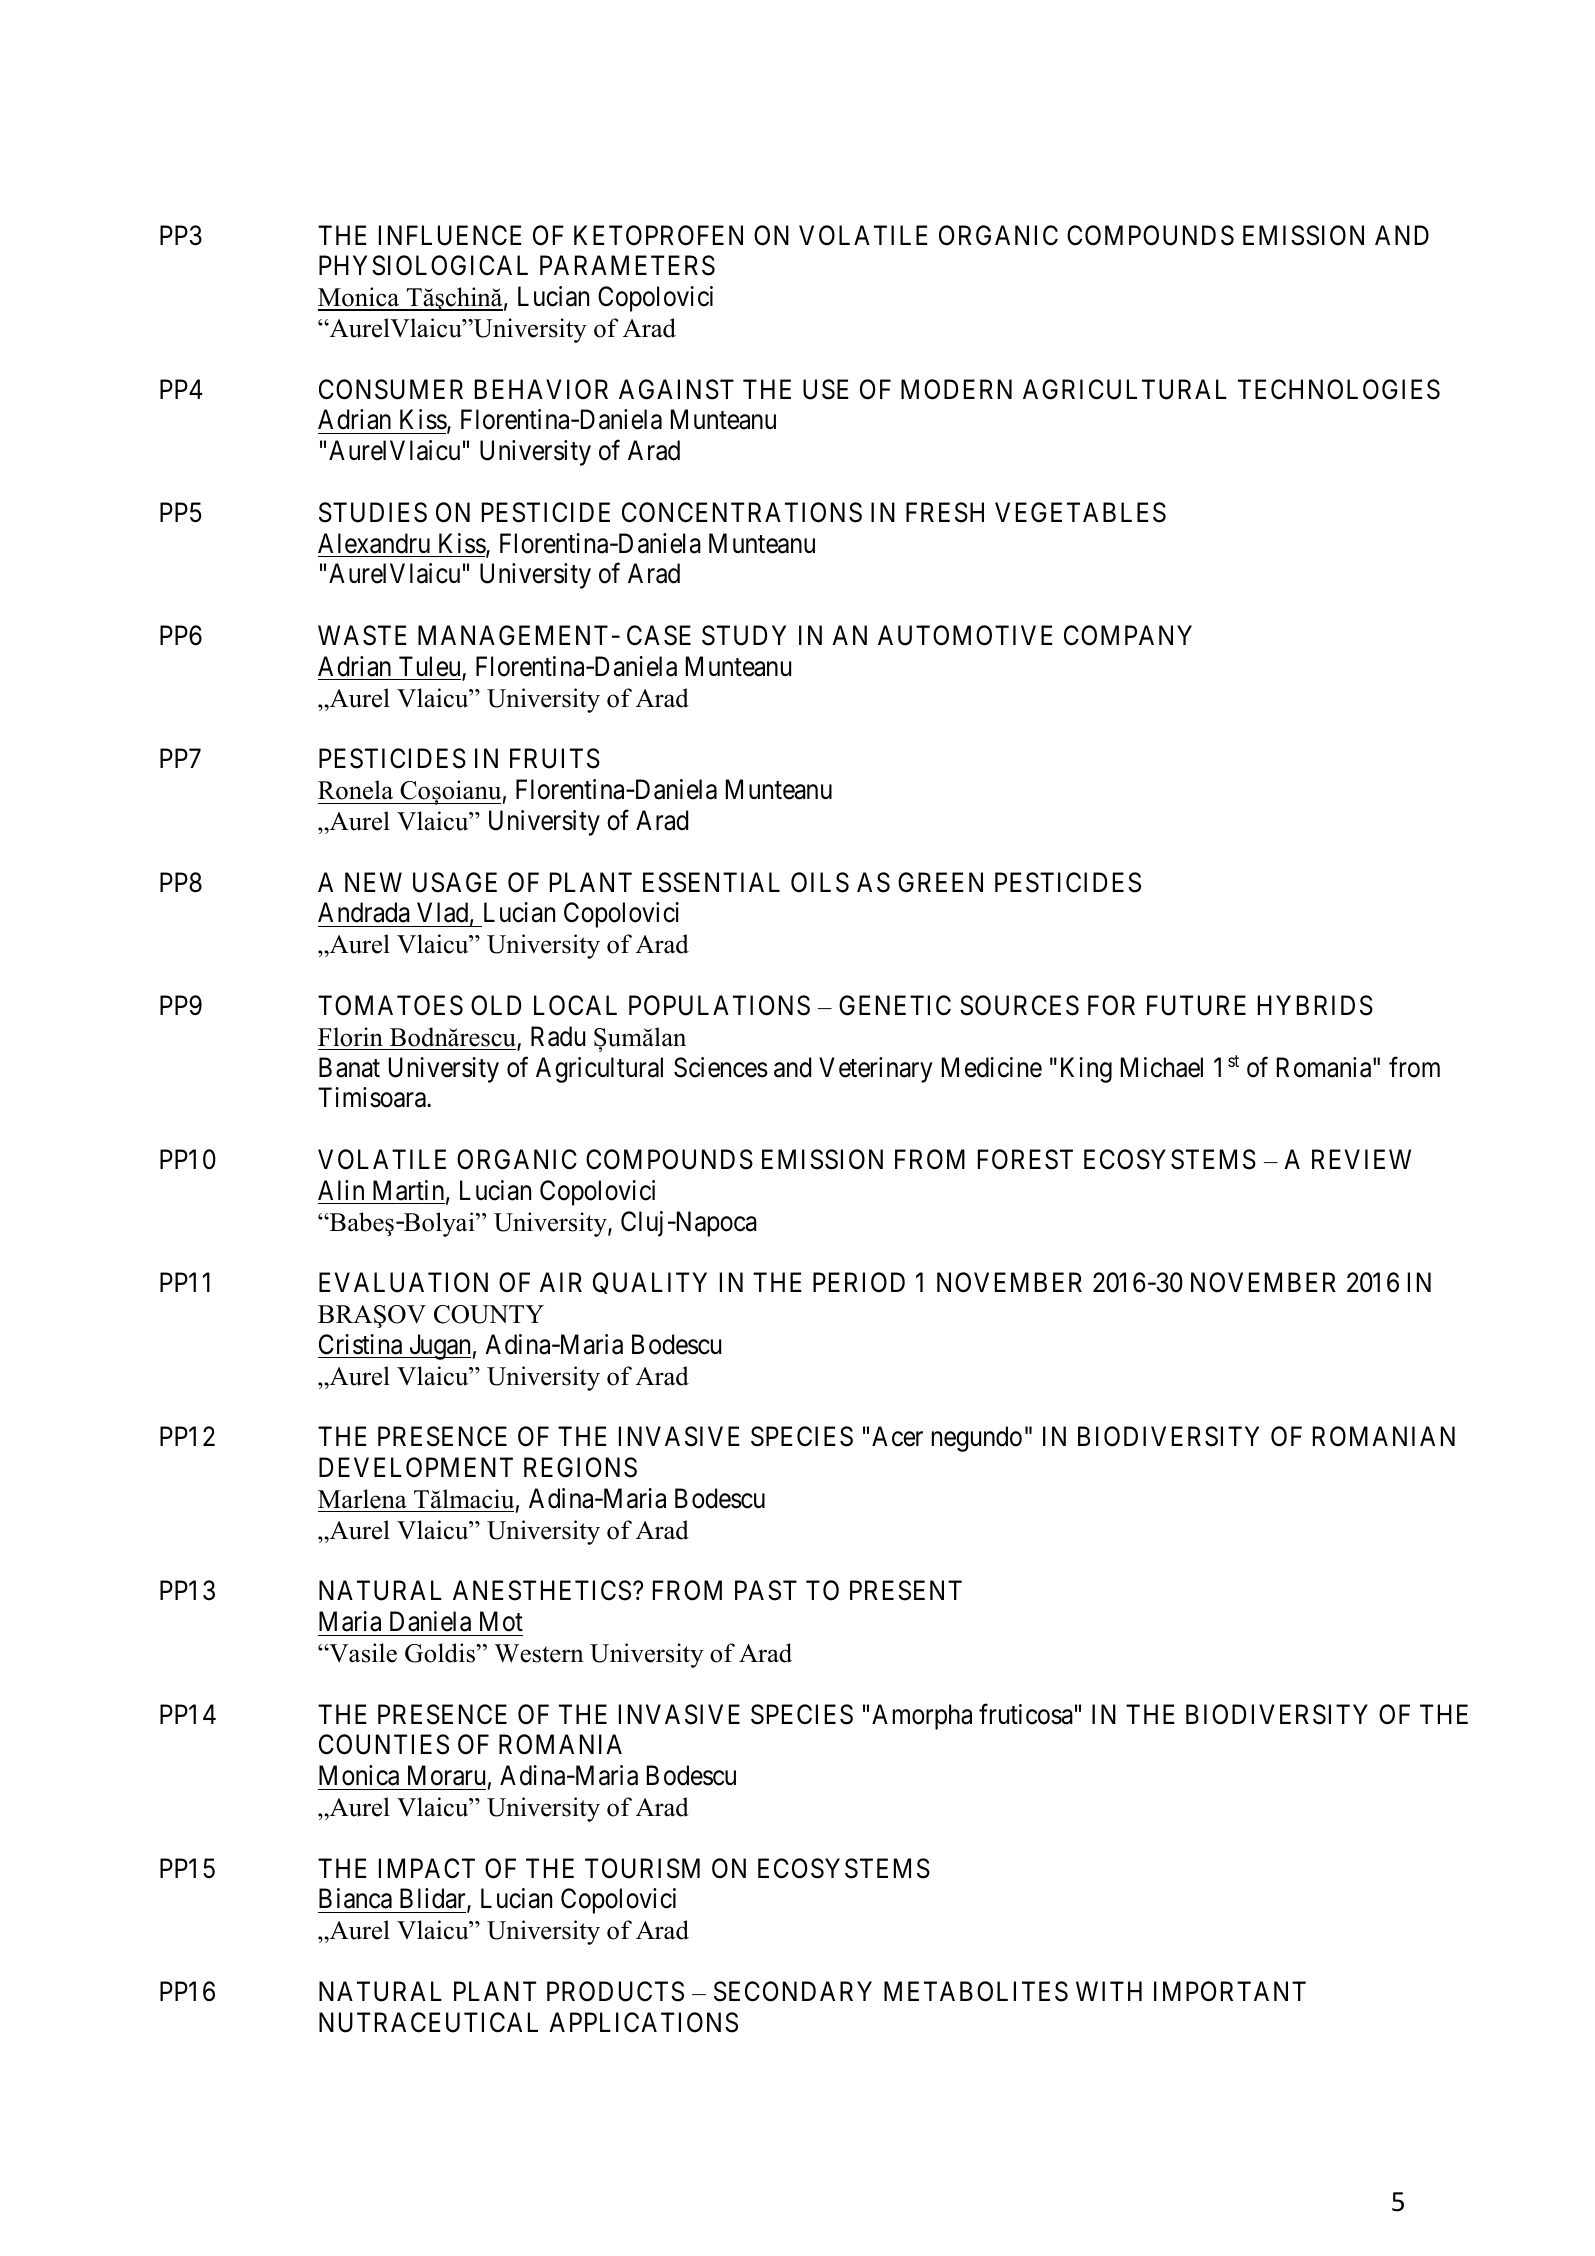 Image resolution: width=1595 pixels, height=2256 pixels. I want to click on TECHNOLOGIES, so click(1339, 389).
